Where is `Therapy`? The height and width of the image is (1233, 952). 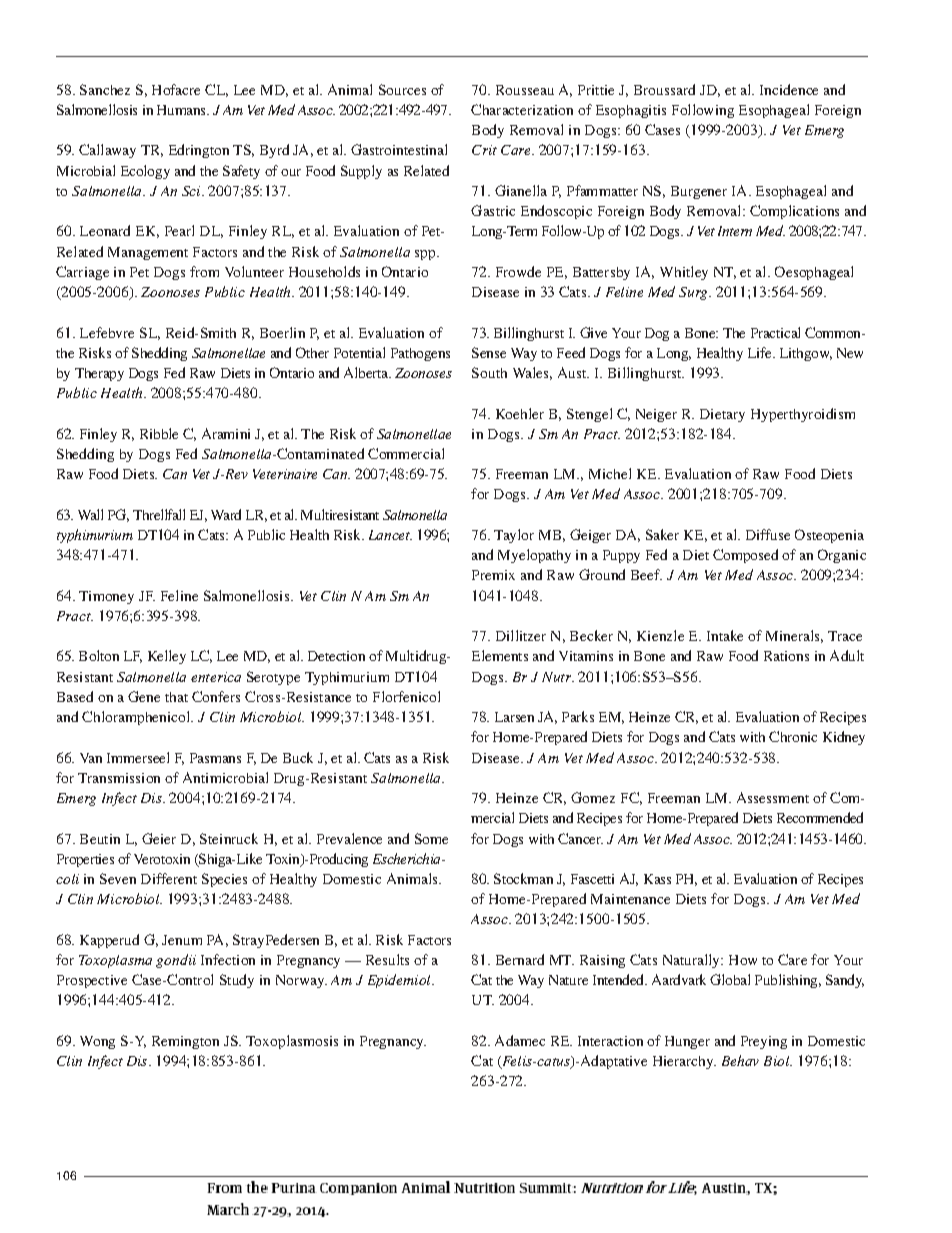
Therapy is located at coordinates (99, 374).
